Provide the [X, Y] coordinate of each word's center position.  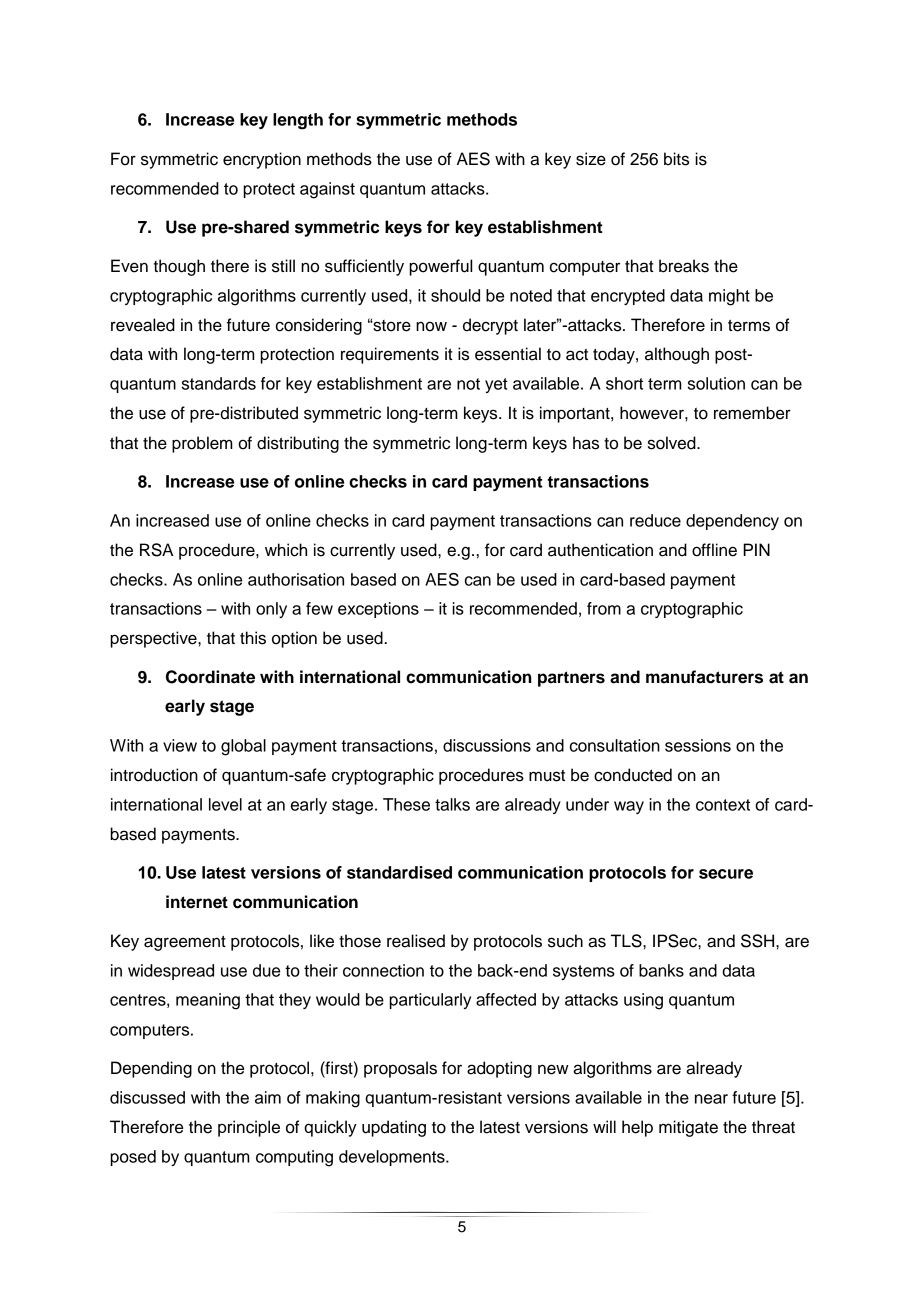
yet [496, 385]
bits [676, 159]
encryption [262, 160]
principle [249, 1128]
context [723, 805]
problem [202, 444]
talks [452, 804]
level [225, 804]
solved [673, 443]
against [327, 190]
